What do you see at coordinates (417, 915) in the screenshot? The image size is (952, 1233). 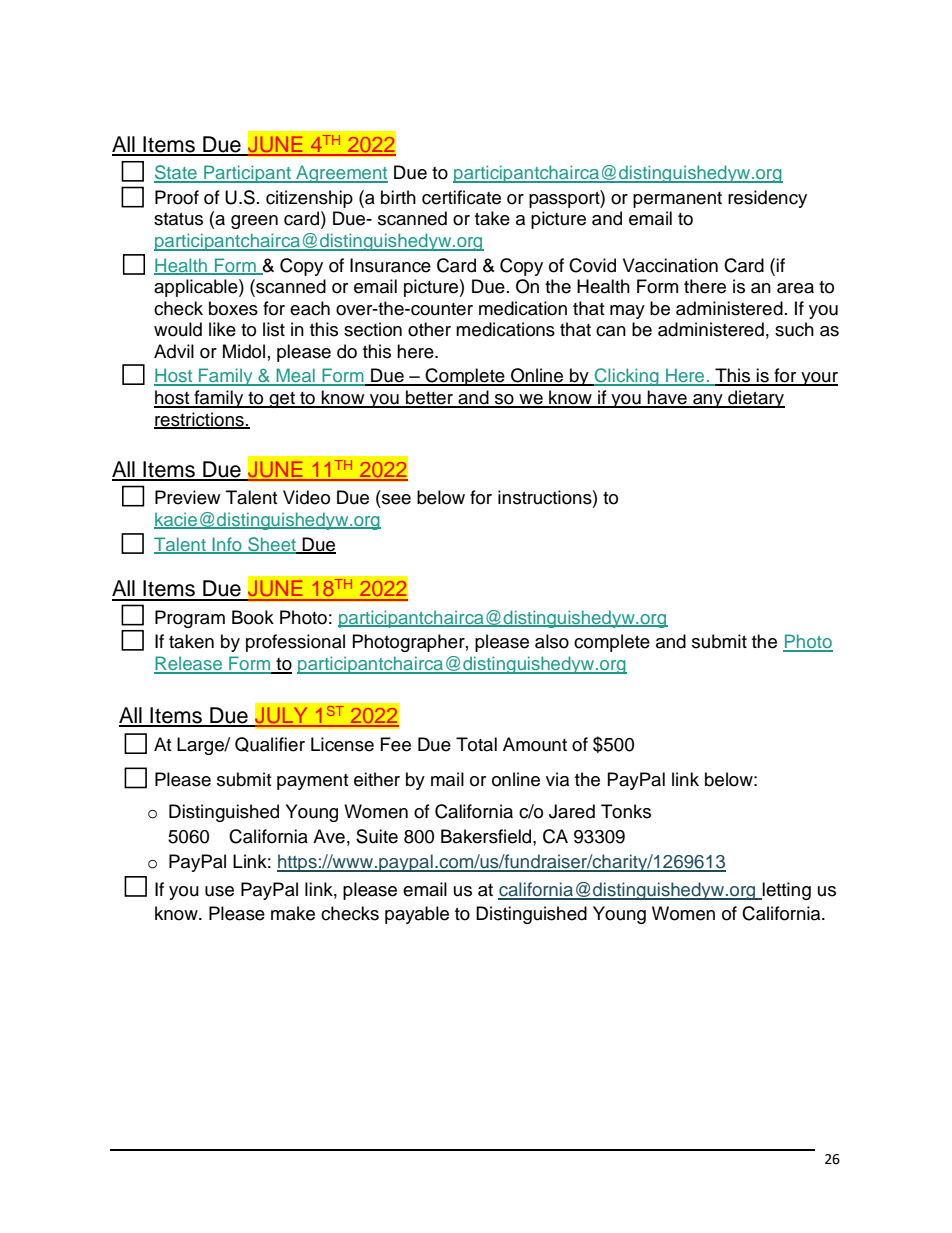 I see `payable` at bounding box center [417, 915].
